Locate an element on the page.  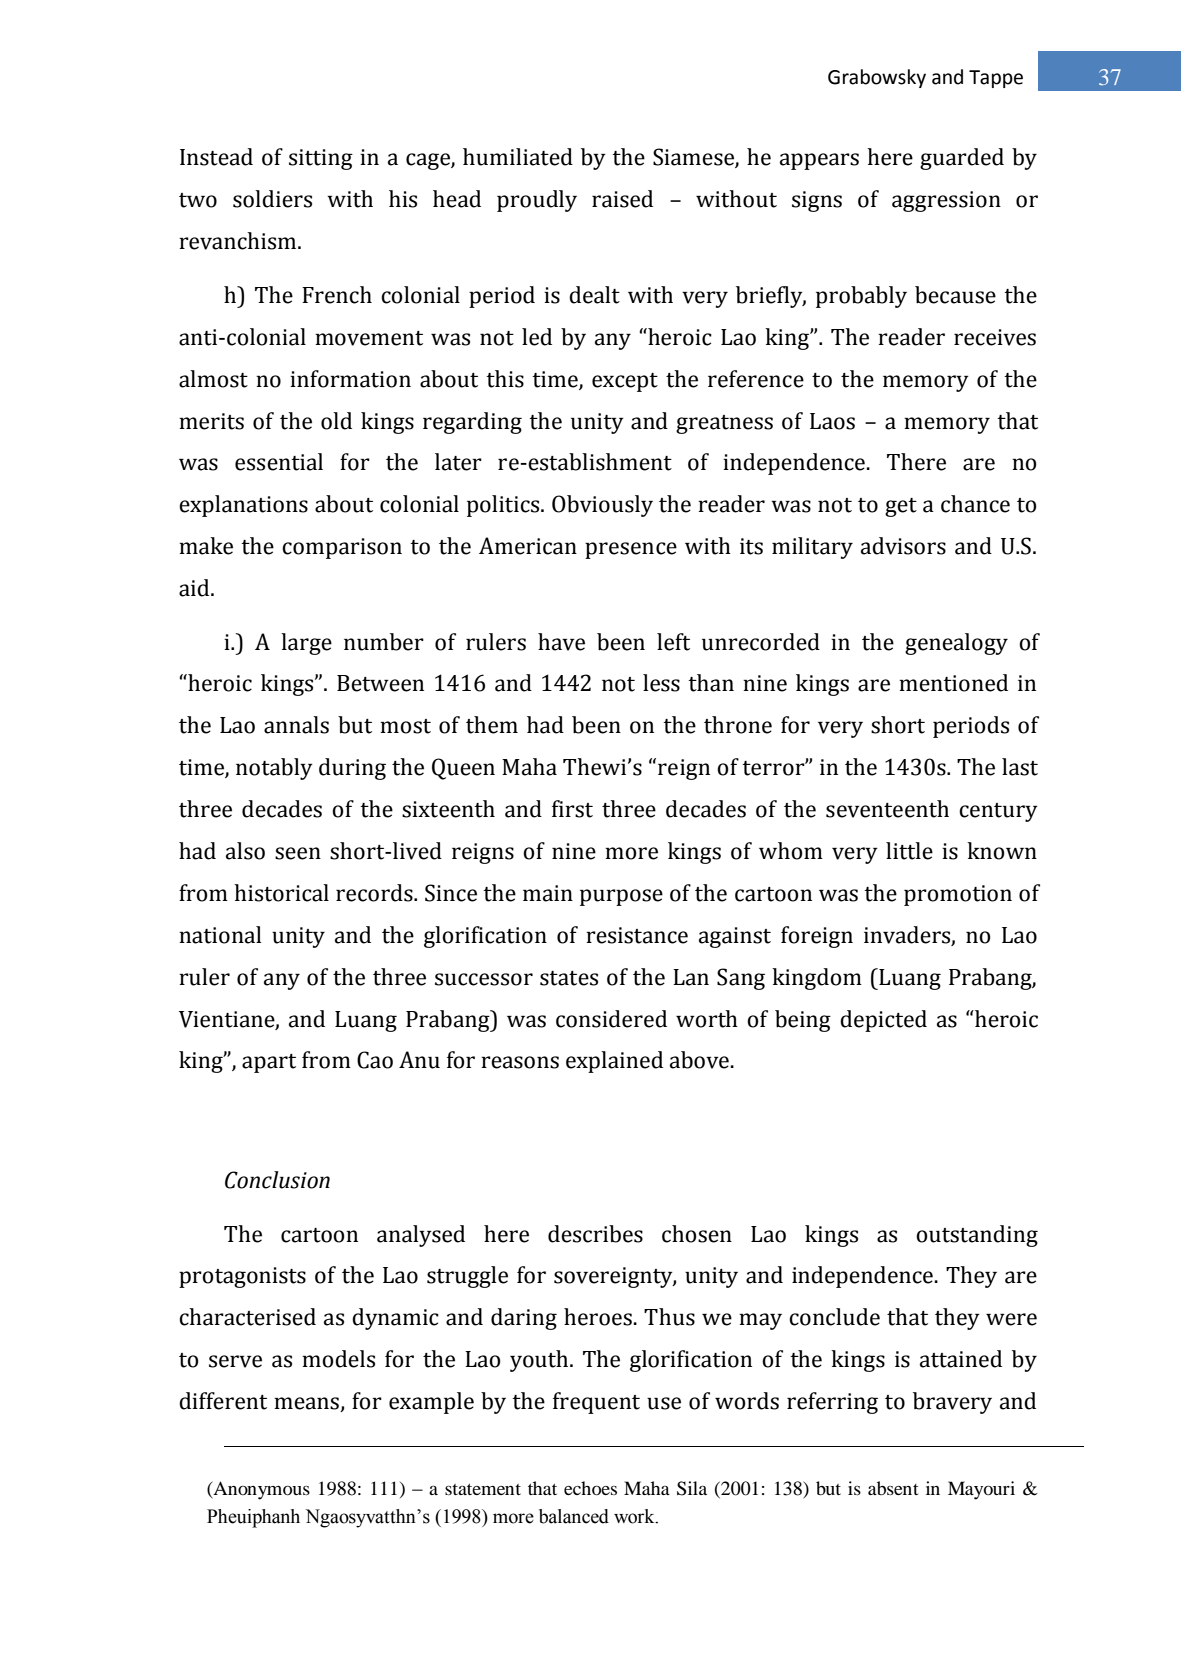
Conclusion is located at coordinates (277, 1180).
